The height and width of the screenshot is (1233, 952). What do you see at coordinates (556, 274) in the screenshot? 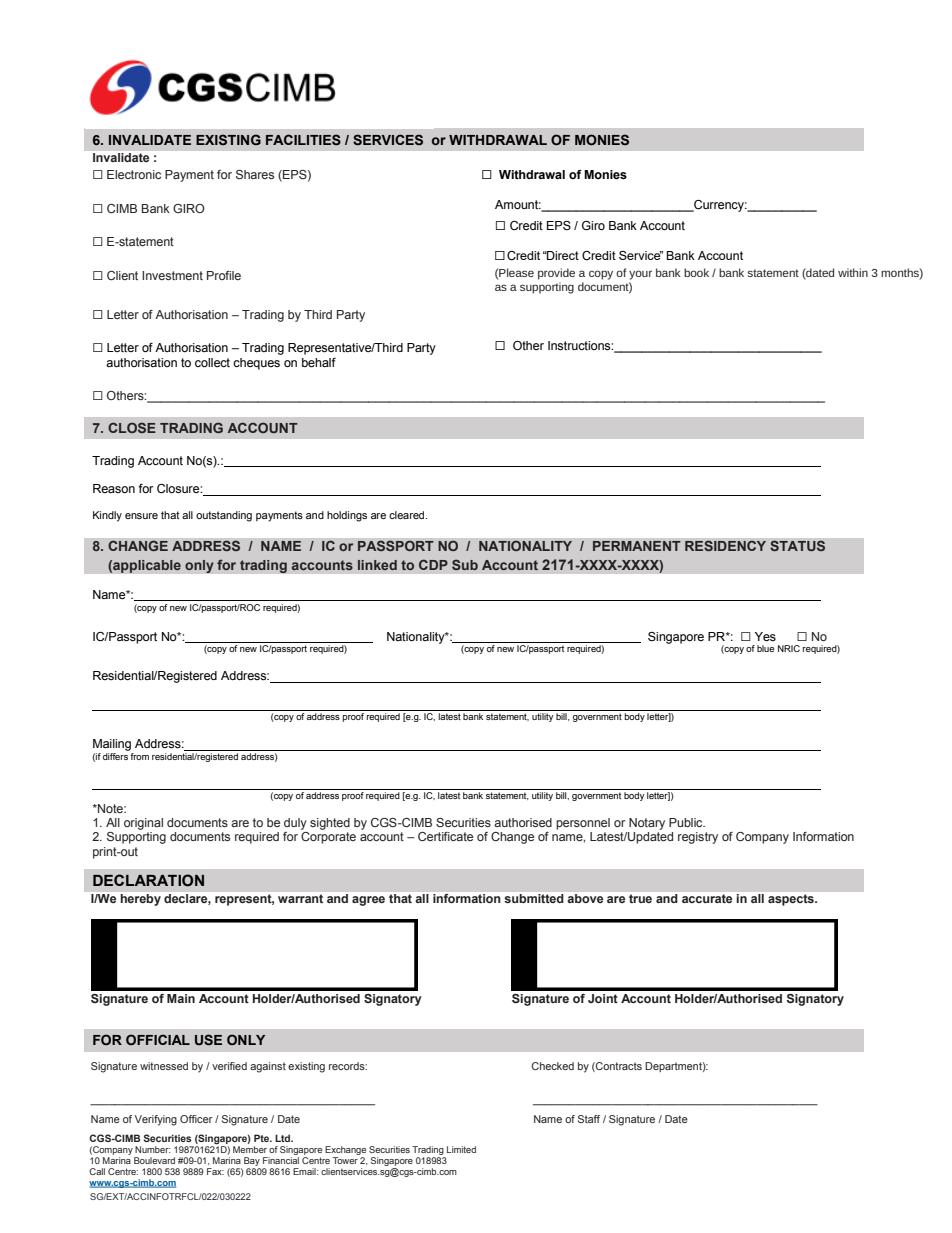
I see `provide` at bounding box center [556, 274].
